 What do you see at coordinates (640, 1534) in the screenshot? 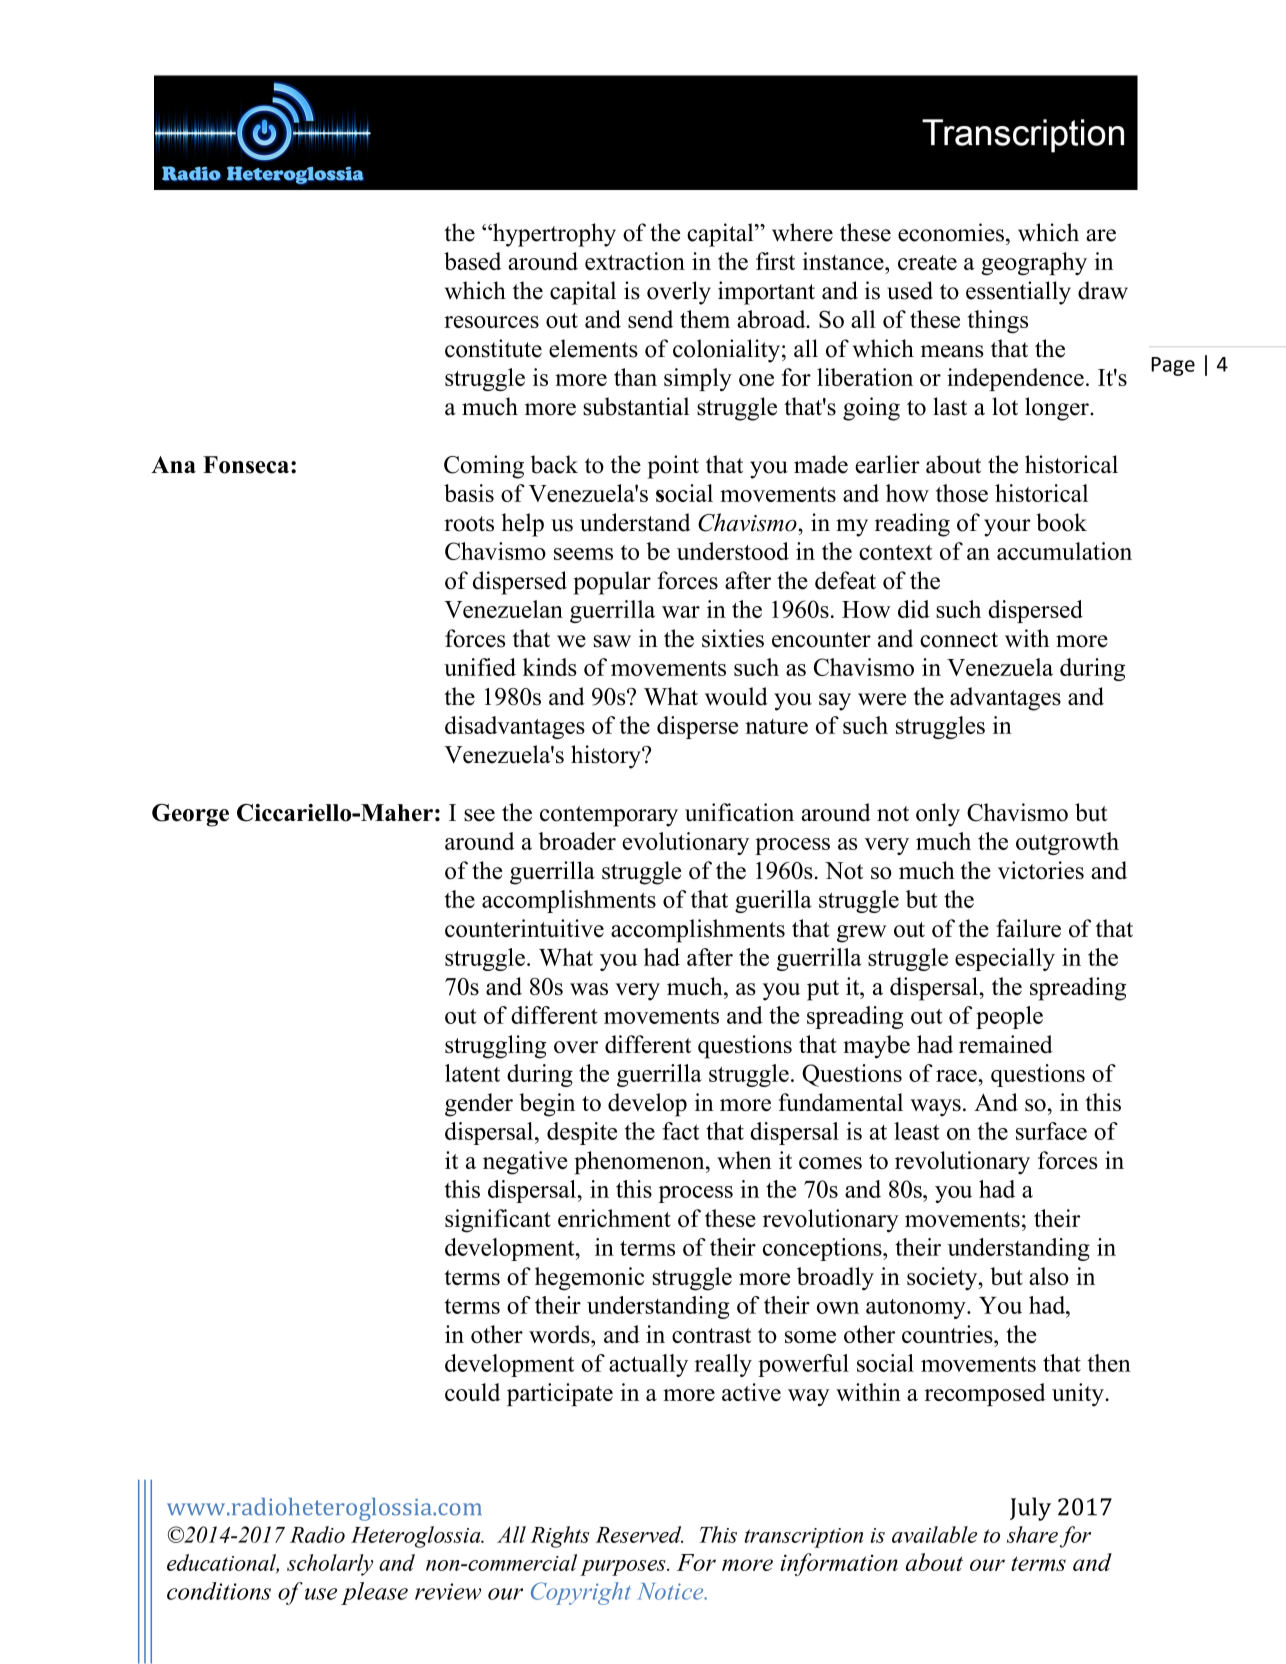
I see `Reserved` at bounding box center [640, 1534].
